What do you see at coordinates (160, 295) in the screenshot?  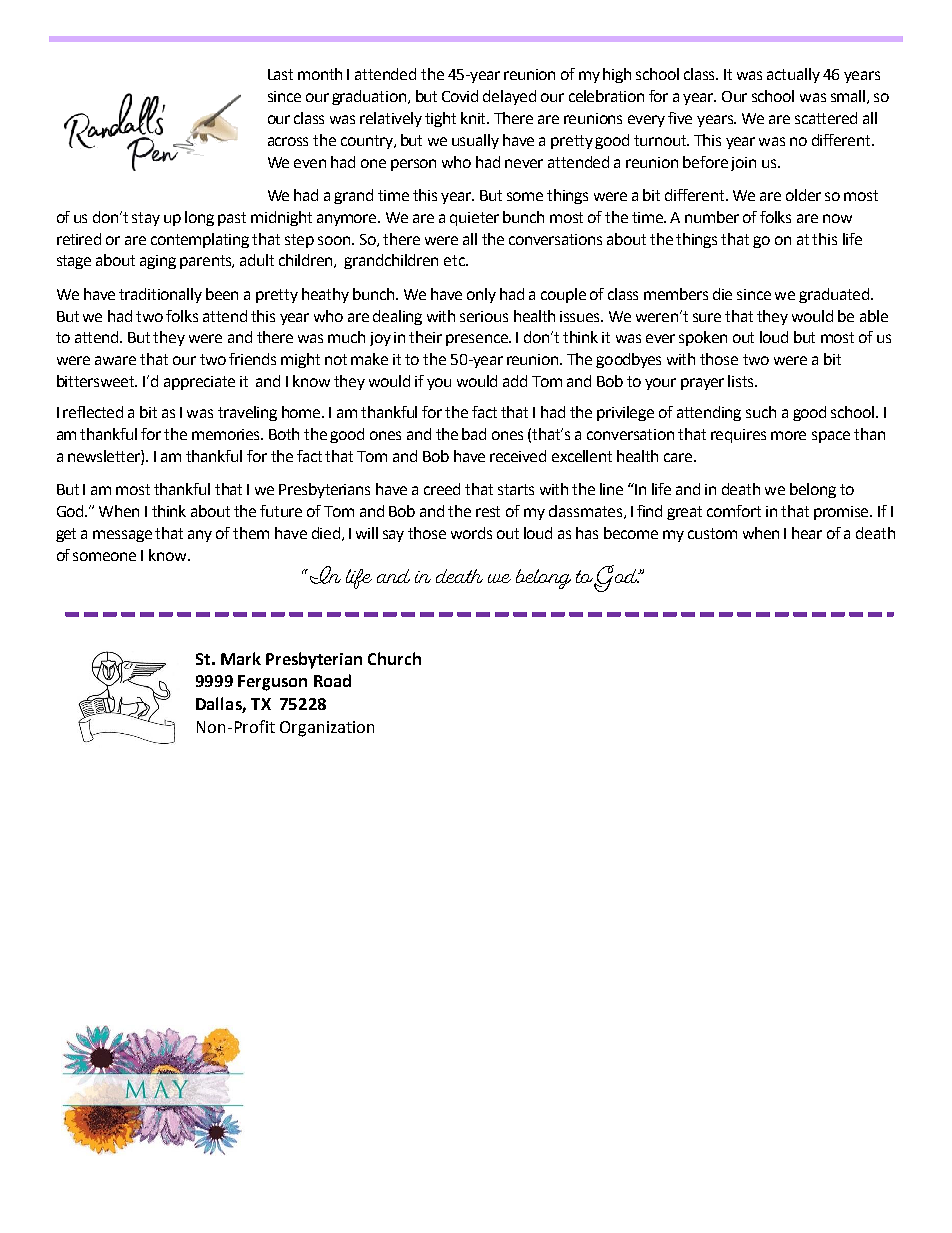 I see `traditionally` at bounding box center [160, 295].
